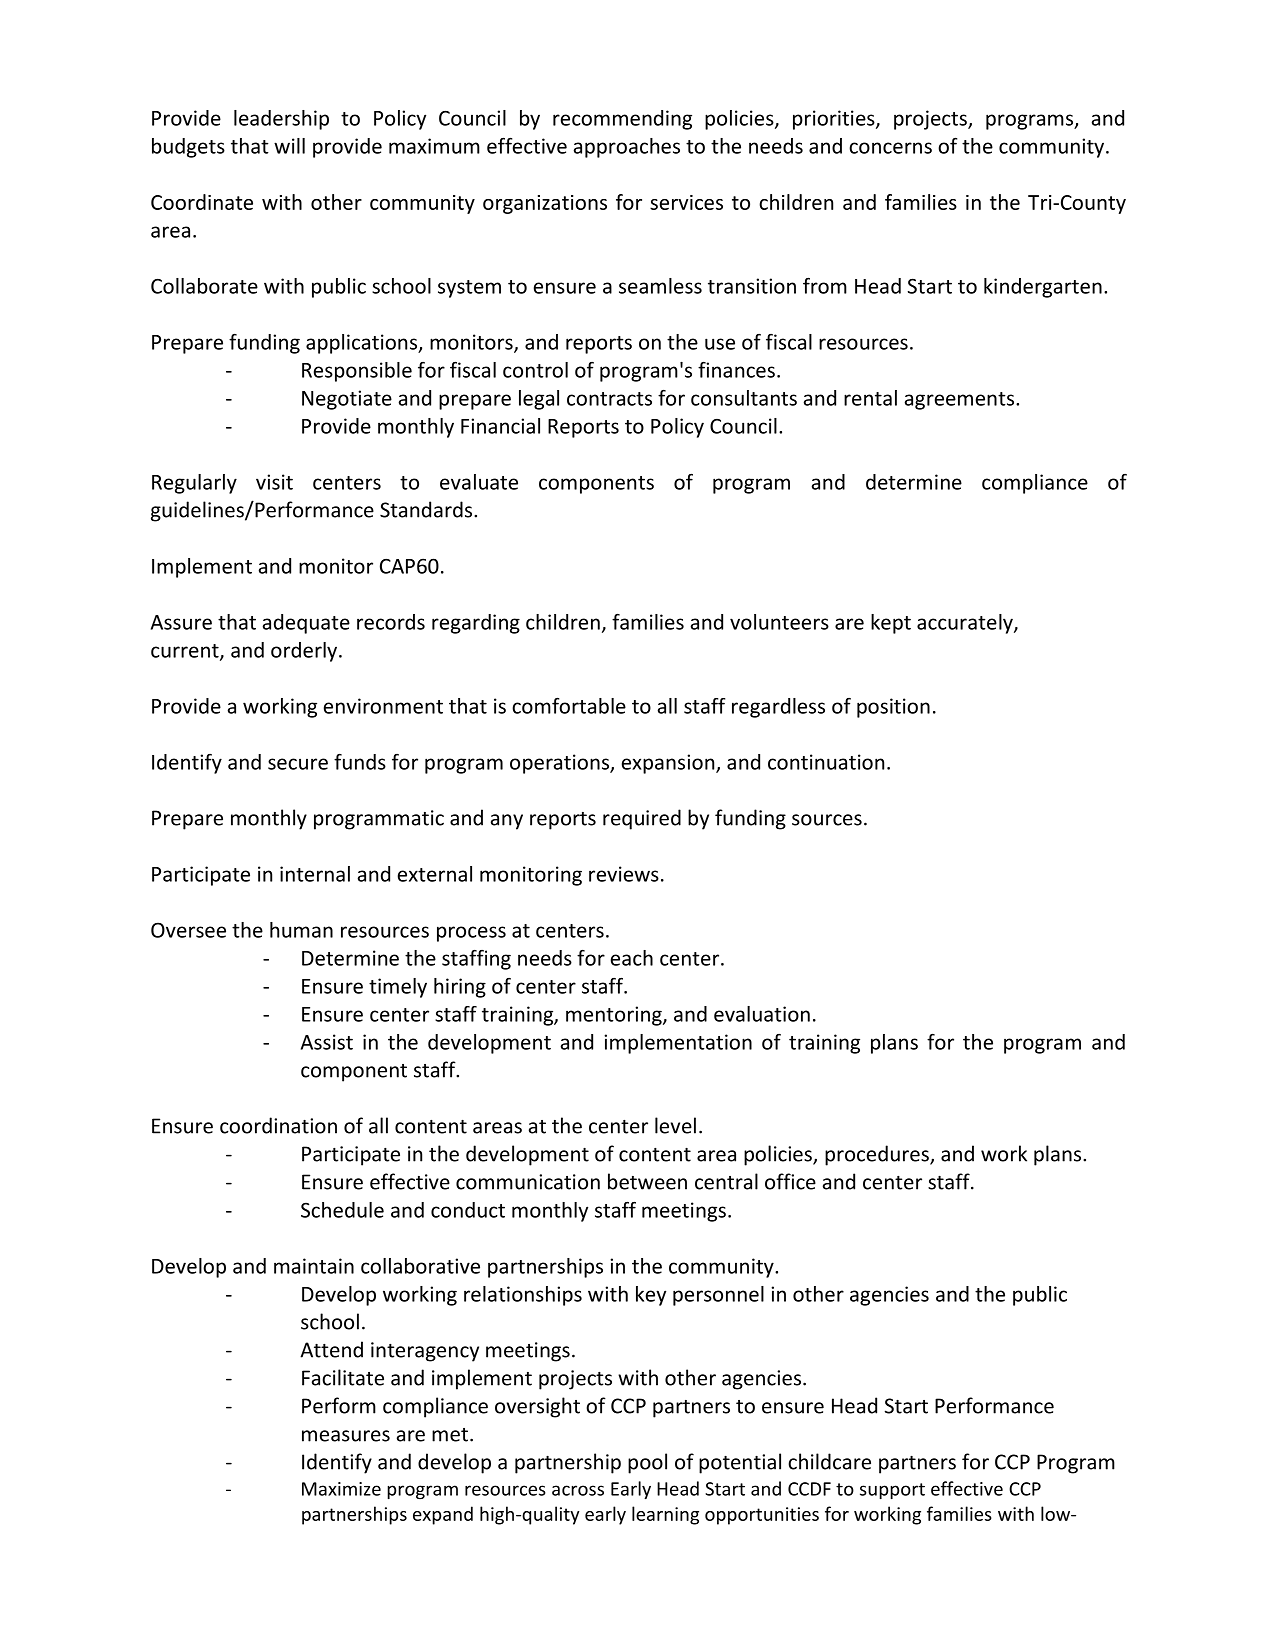 The image size is (1276, 1651). I want to click on concerns, so click(890, 148).
